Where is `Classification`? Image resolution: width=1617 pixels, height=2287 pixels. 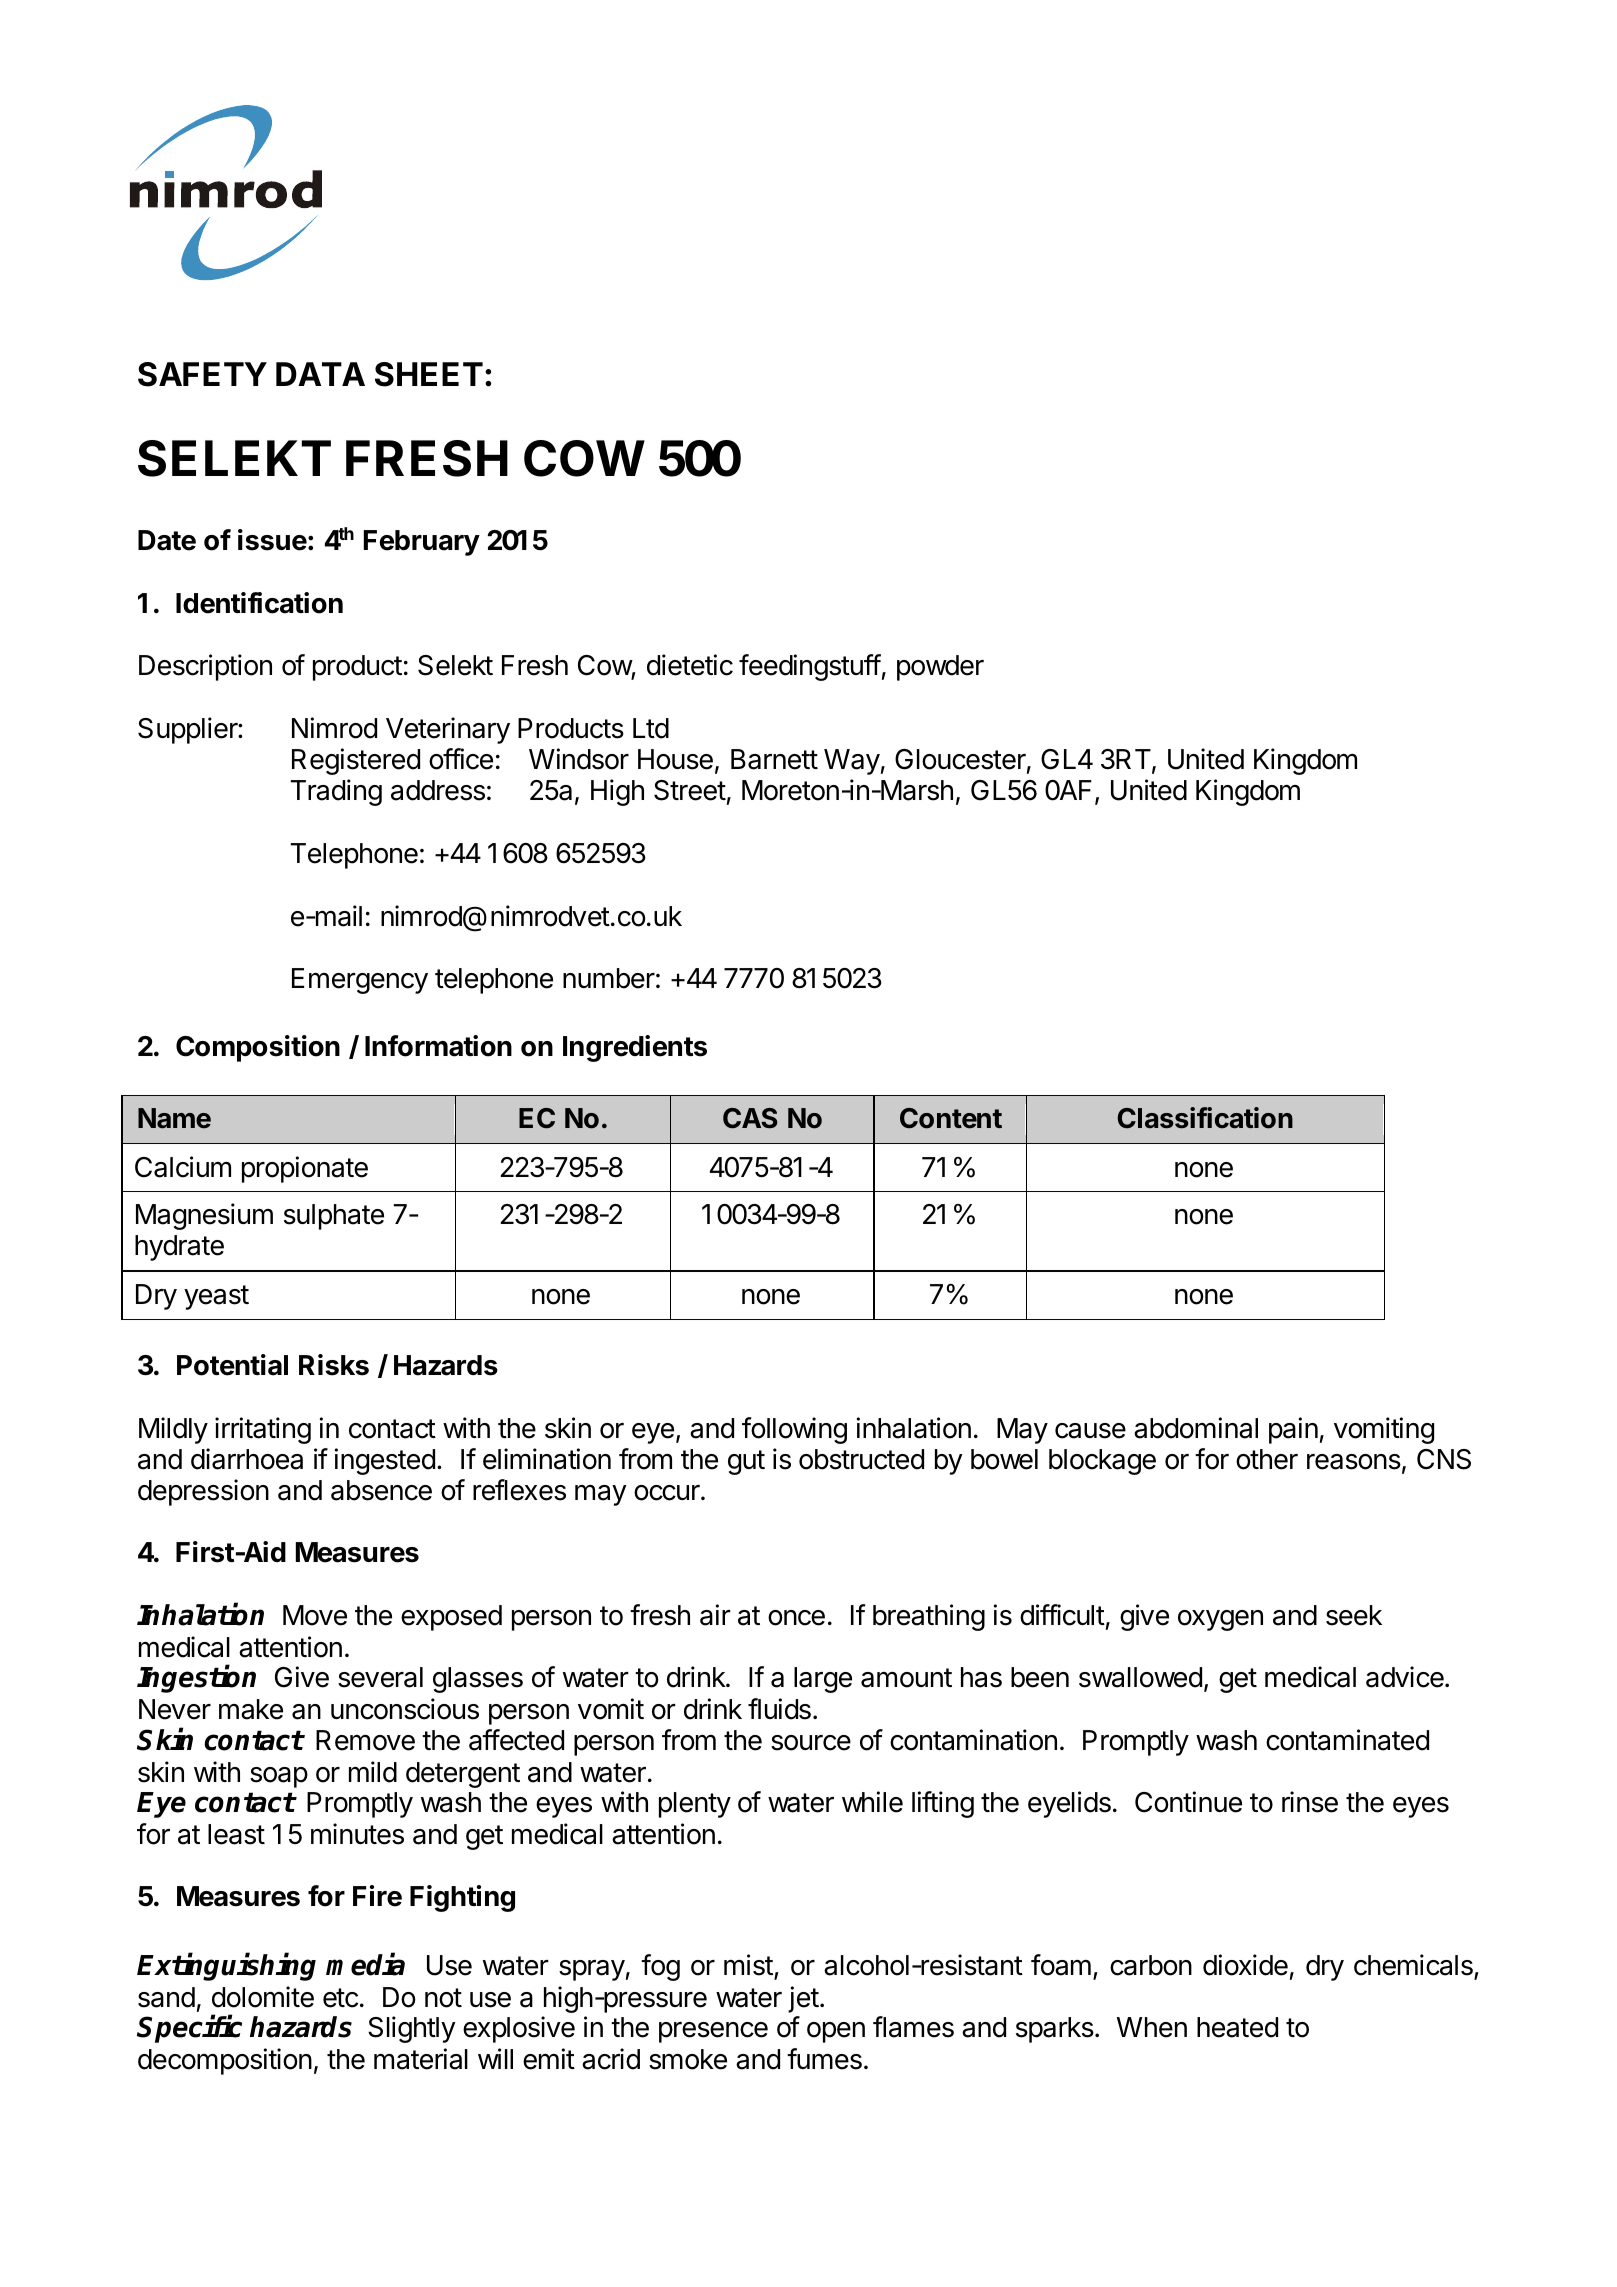 Classification is located at coordinates (1205, 1118).
